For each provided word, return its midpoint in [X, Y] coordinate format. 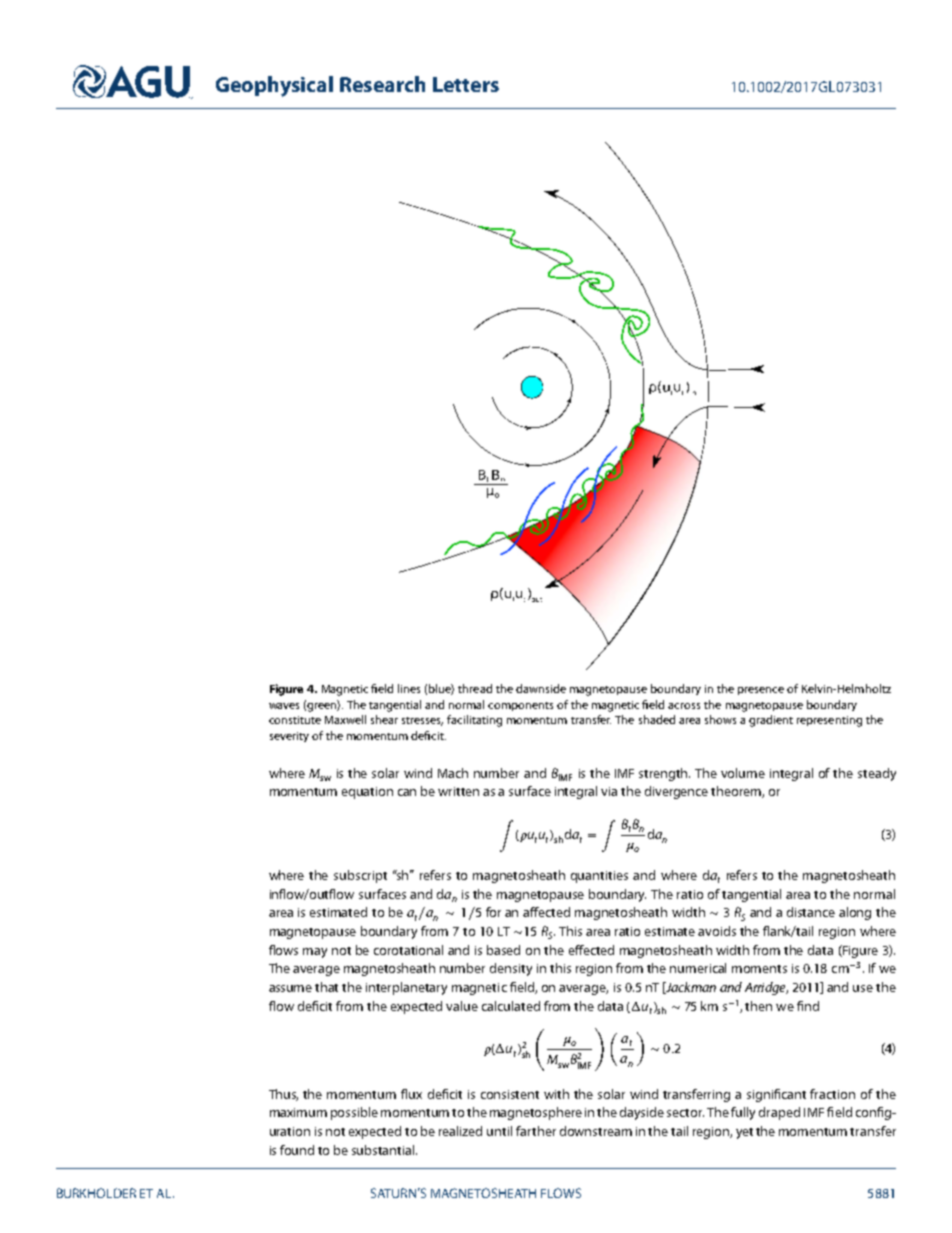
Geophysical [274, 86]
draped [779, 1113]
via [609, 791]
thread [475, 688]
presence [761, 691]
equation [367, 793]
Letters [466, 84]
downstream [596, 1131]
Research [382, 84]
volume [743, 773]
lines [409, 688]
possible [354, 1113]
